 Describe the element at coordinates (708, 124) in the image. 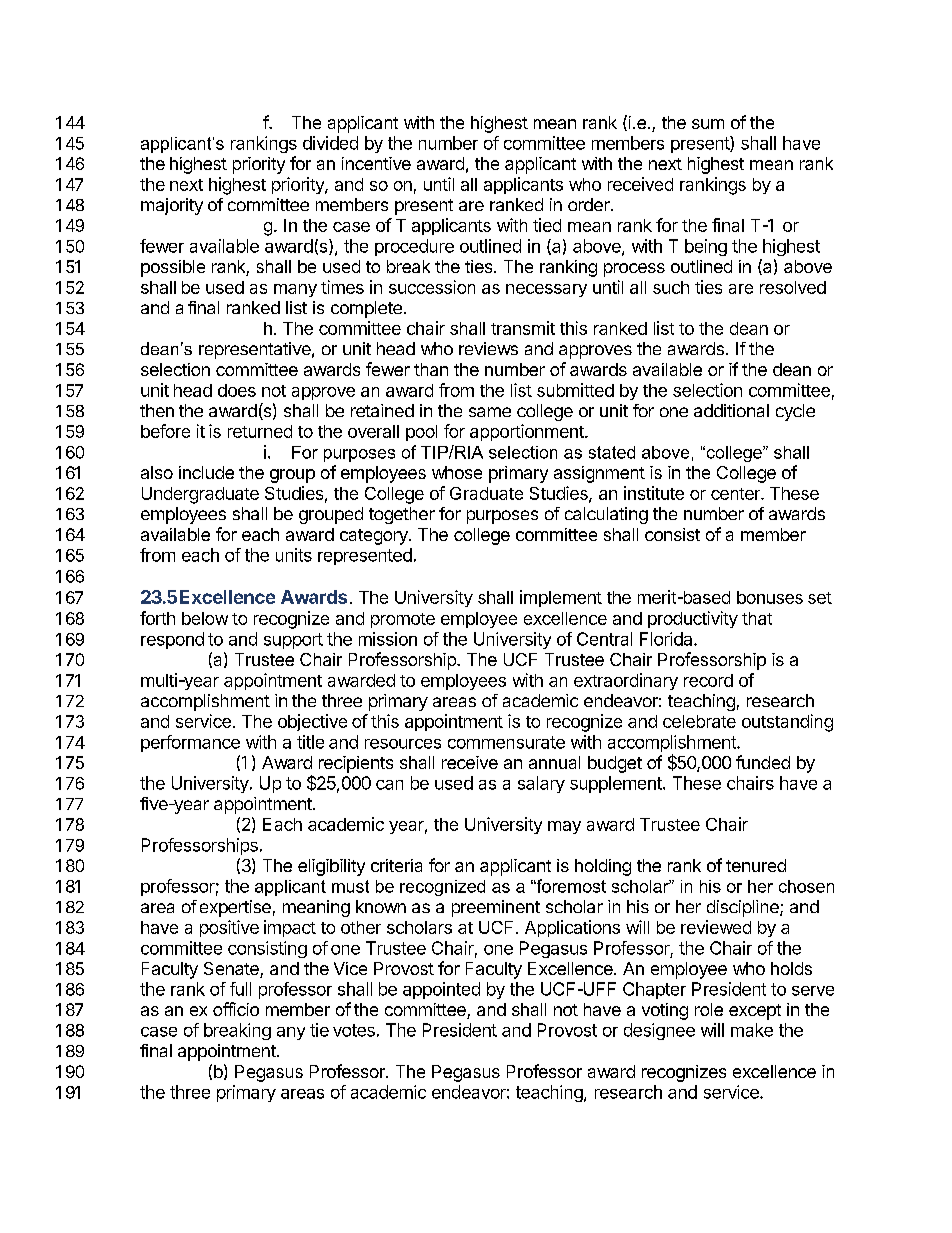

I see `sum` at that location.
